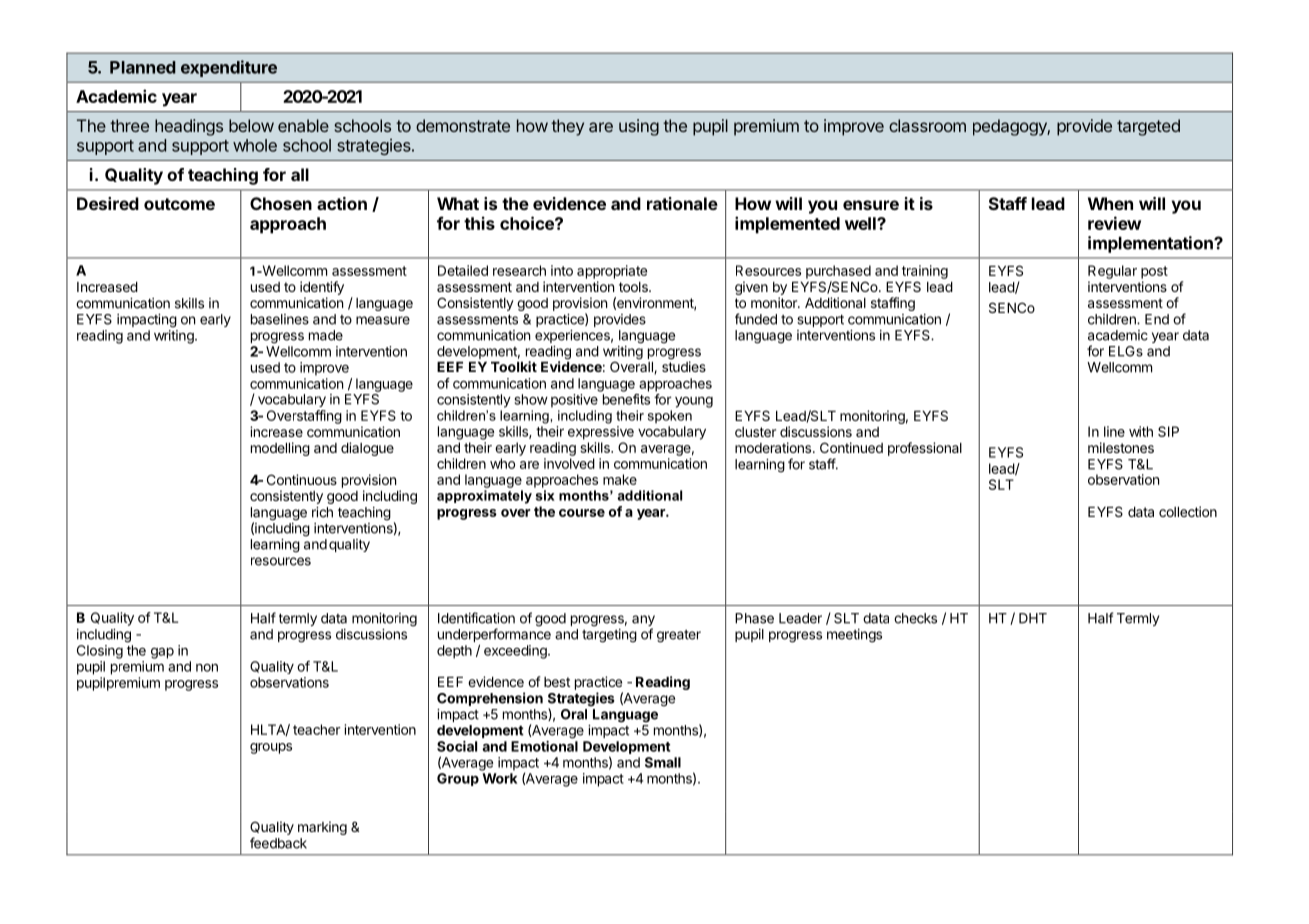 This screenshot has height=924, width=1309. What do you see at coordinates (280, 449) in the screenshot?
I see `modelling` at bounding box center [280, 449].
